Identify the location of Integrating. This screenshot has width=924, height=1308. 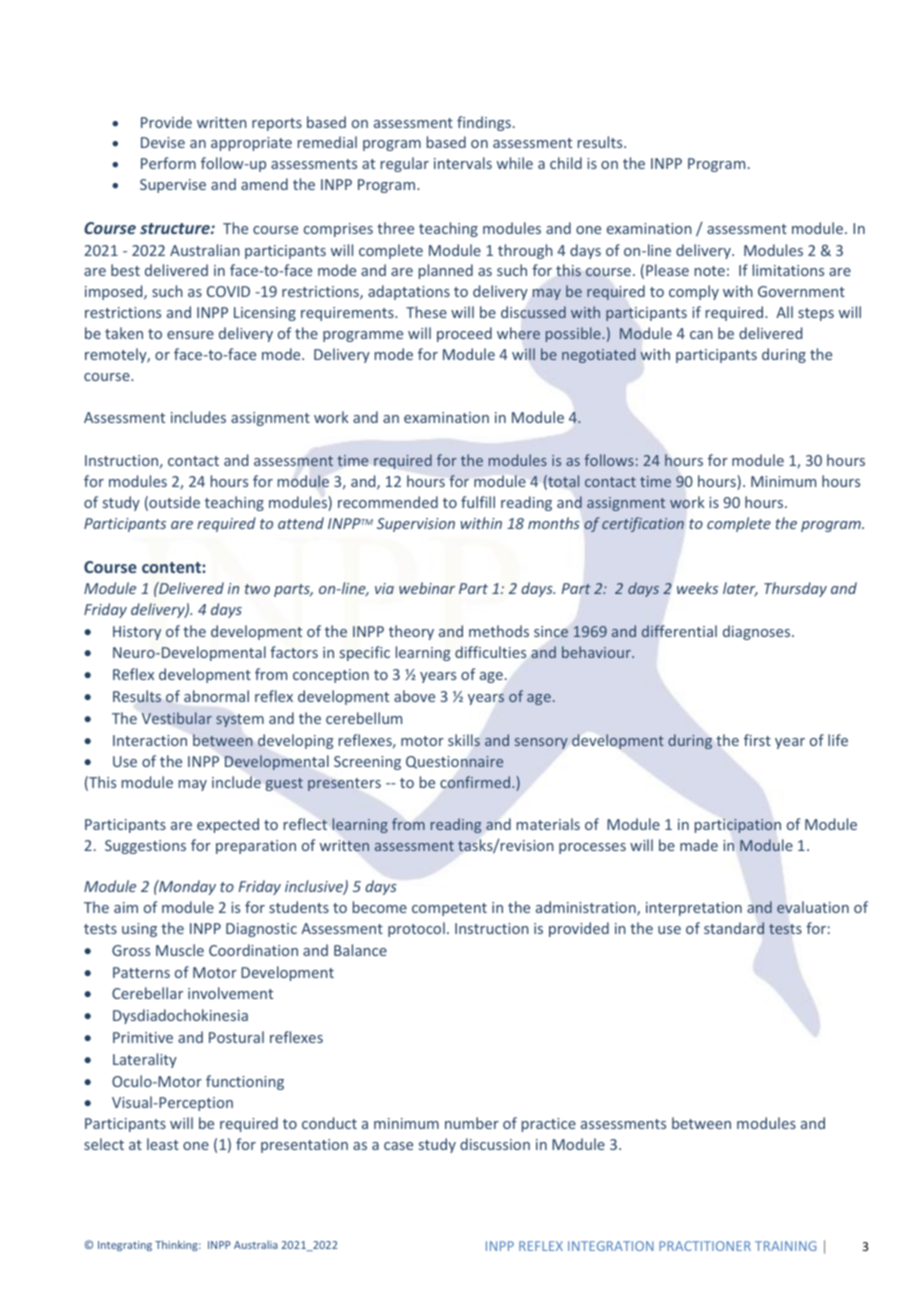
(125, 1246).
